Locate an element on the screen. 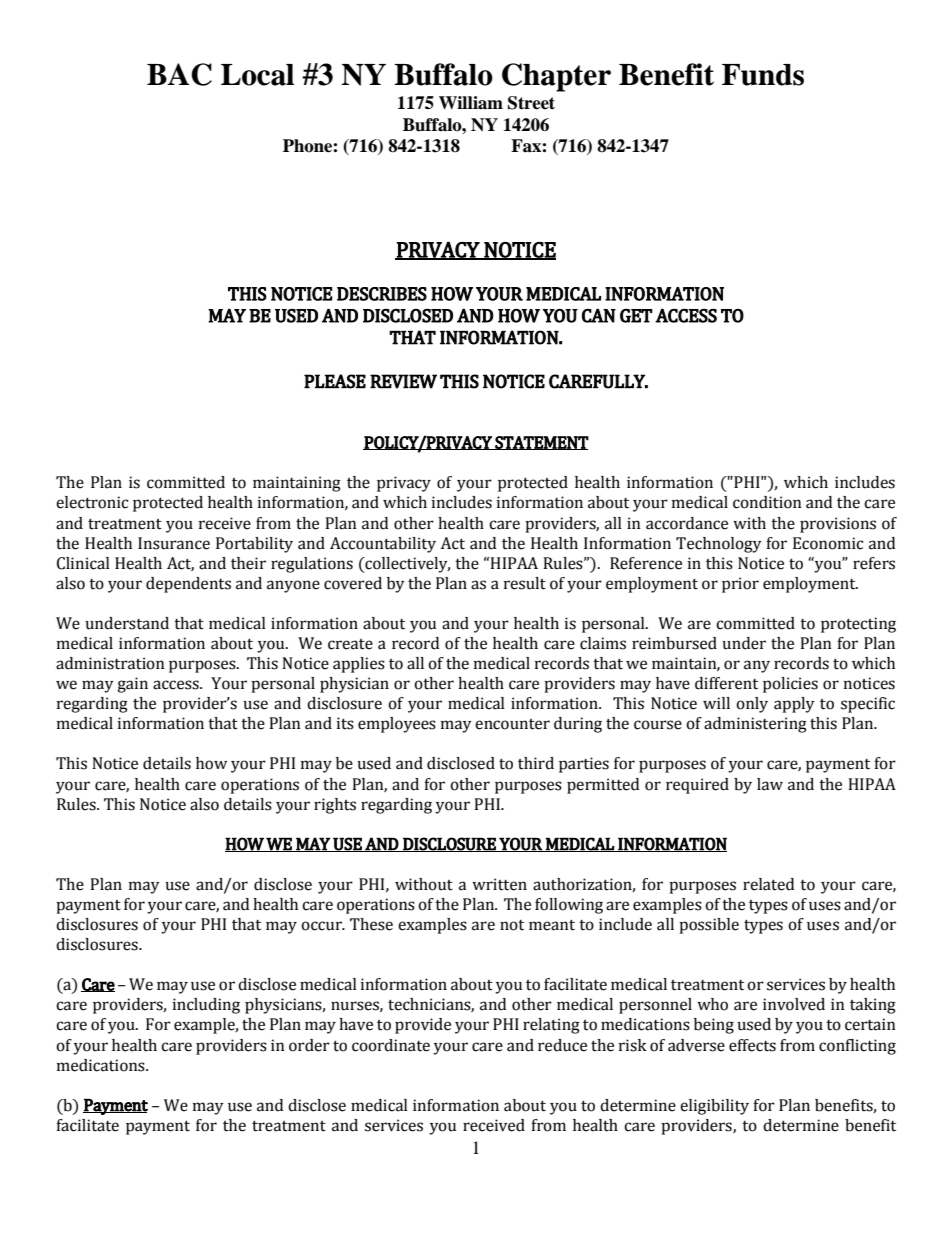  policies is located at coordinates (790, 685).
